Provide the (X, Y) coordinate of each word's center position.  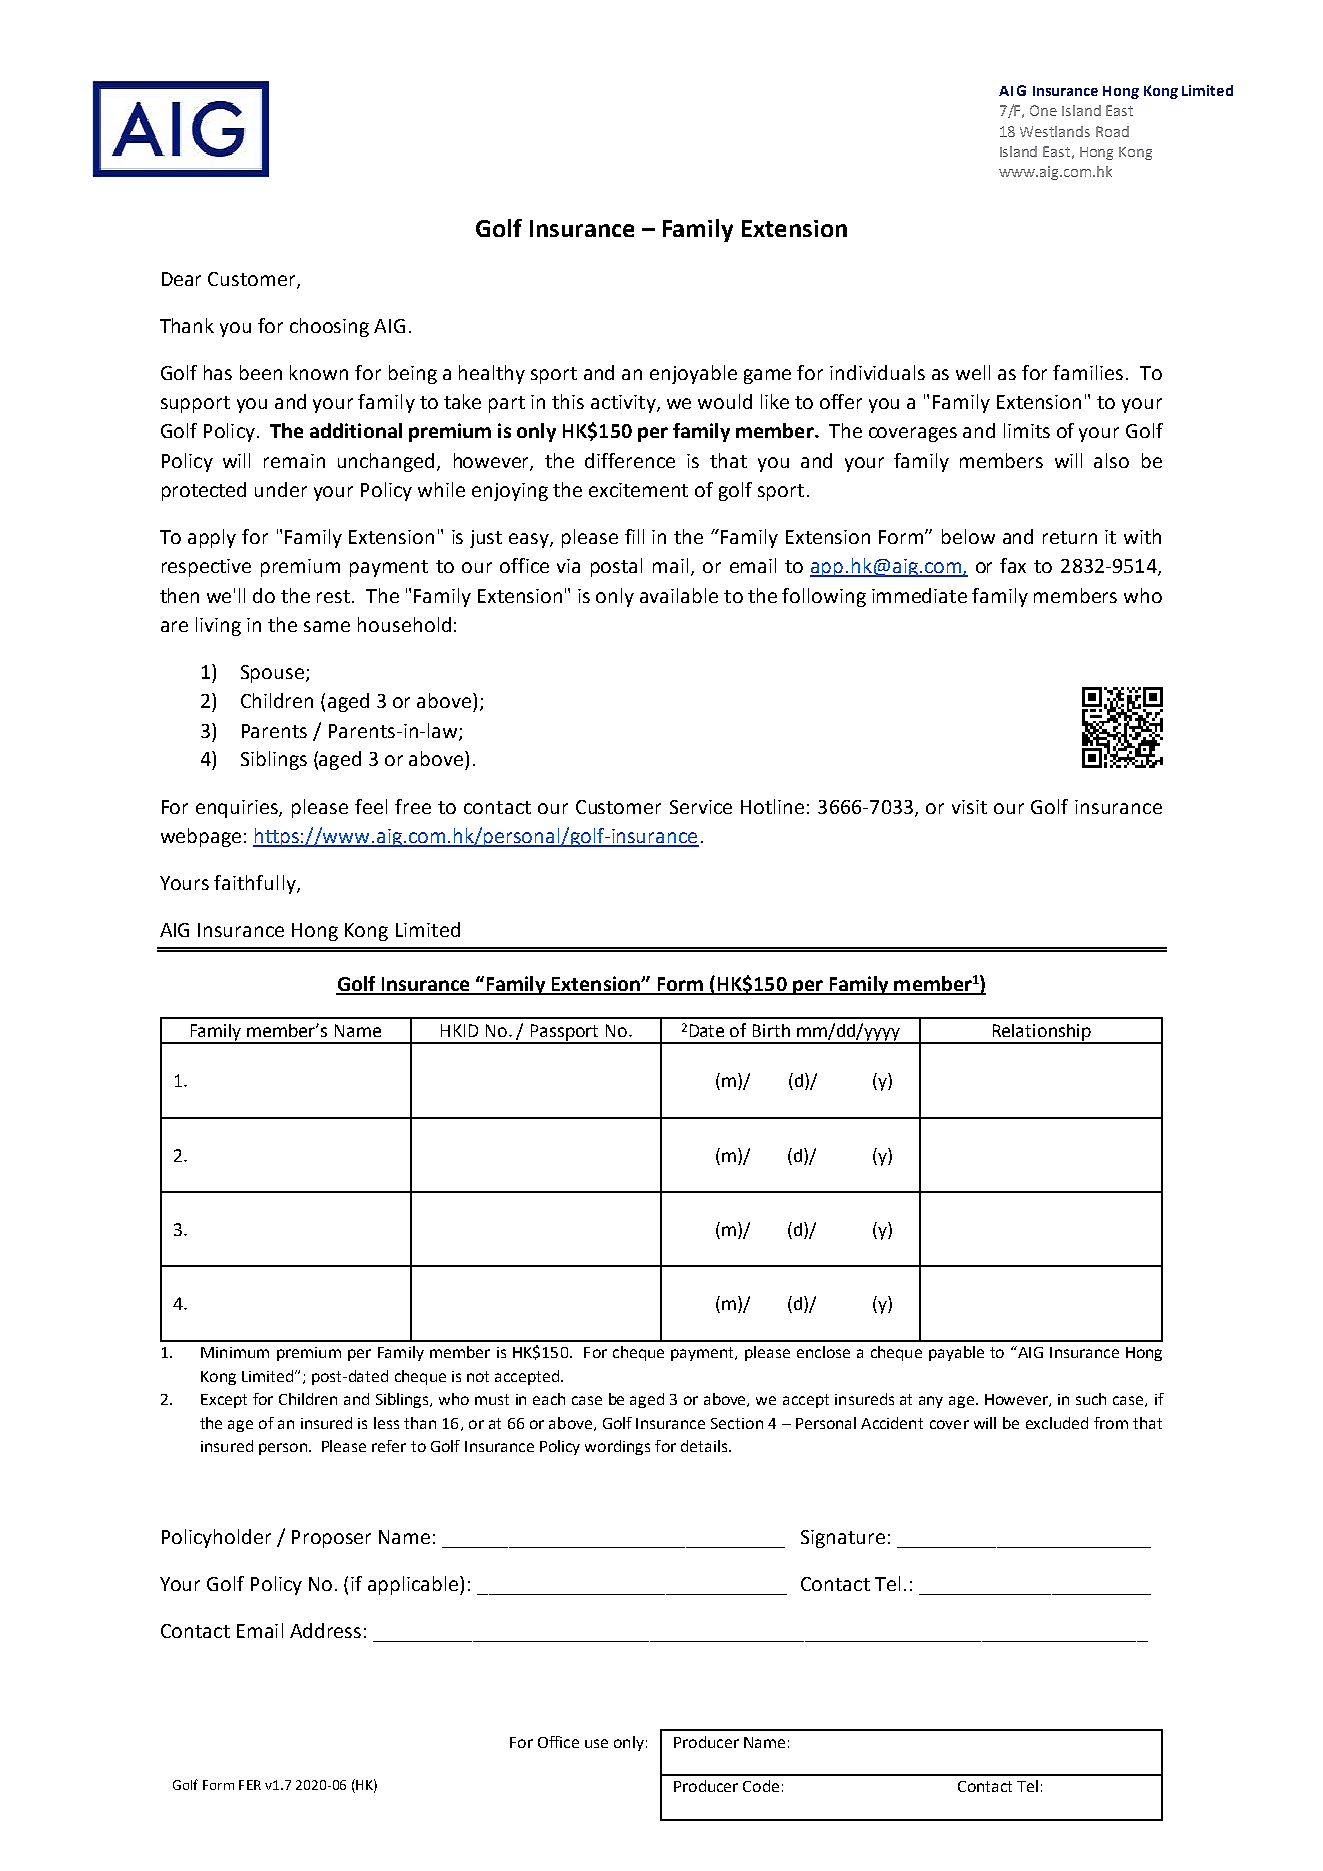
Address (325, 1630)
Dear (181, 279)
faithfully (256, 884)
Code (761, 1786)
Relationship (1041, 1033)
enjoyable (693, 374)
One (1043, 110)
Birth (771, 1030)
